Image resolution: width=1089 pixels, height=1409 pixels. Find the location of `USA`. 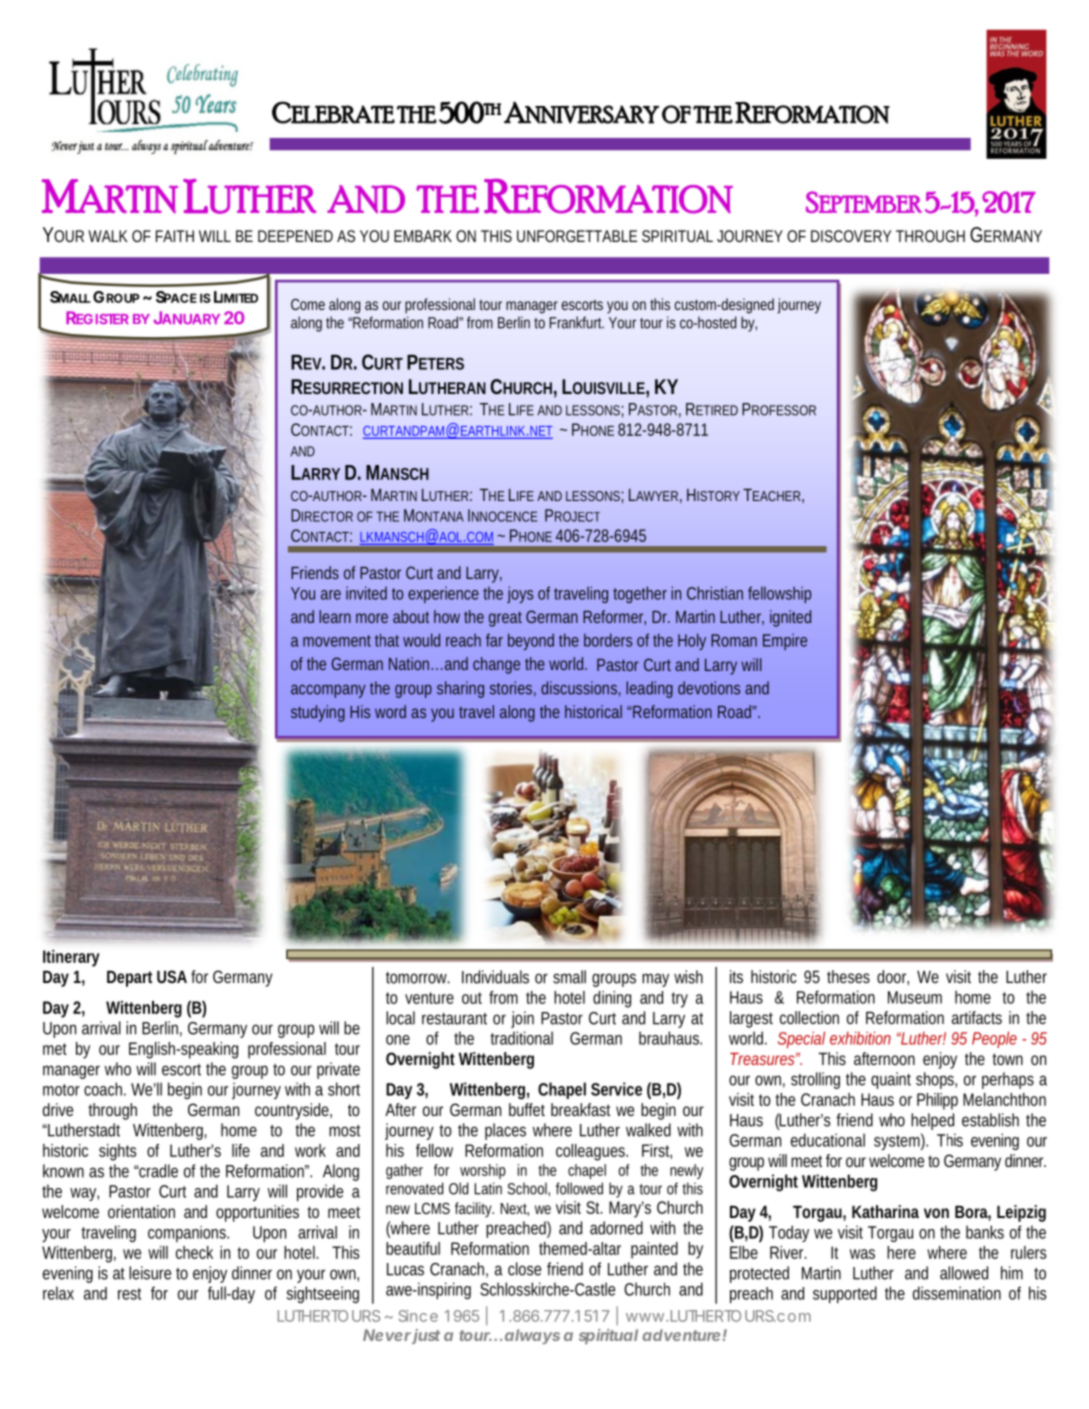

USA is located at coordinates (172, 976).
